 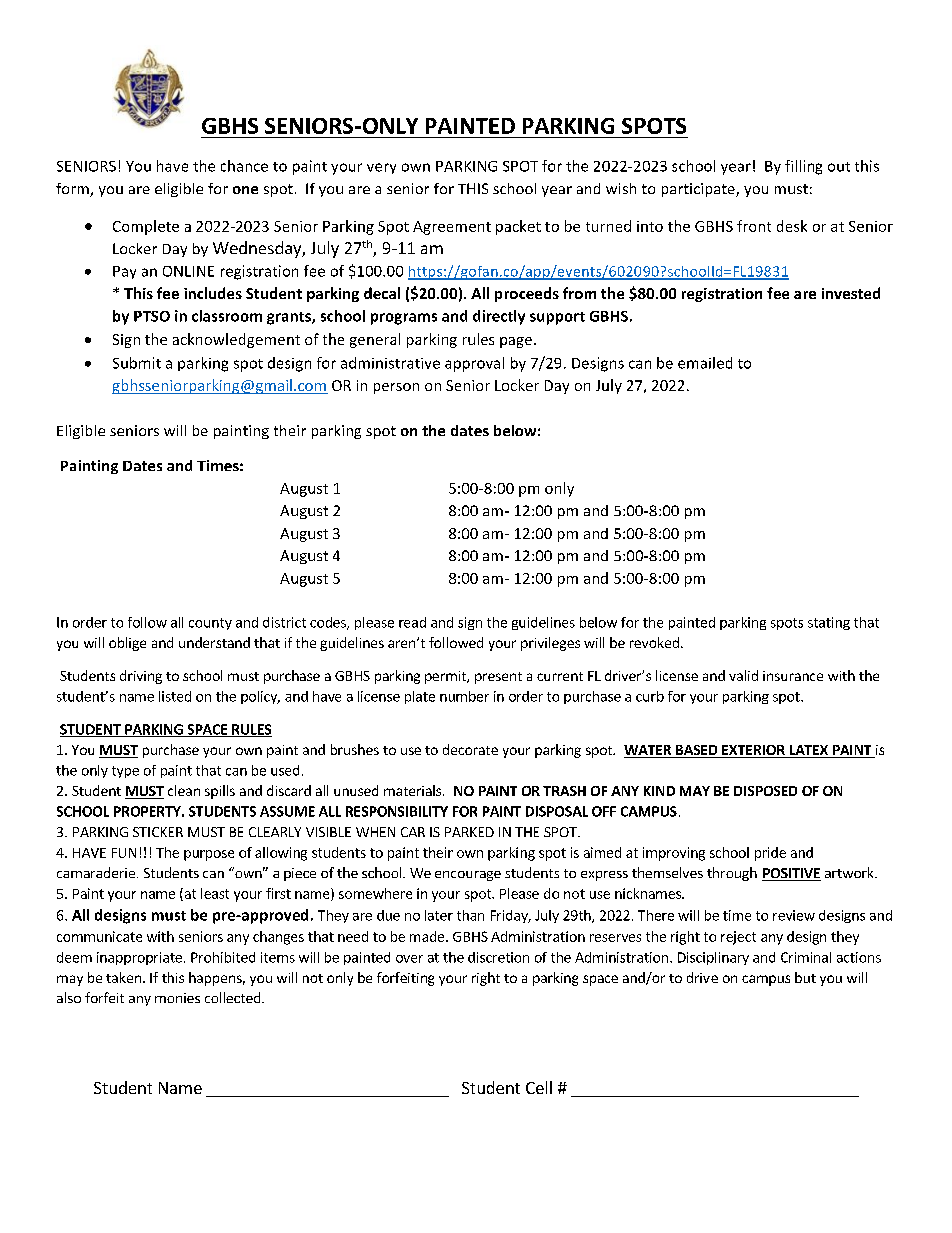 I want to click on stating, so click(x=829, y=623).
